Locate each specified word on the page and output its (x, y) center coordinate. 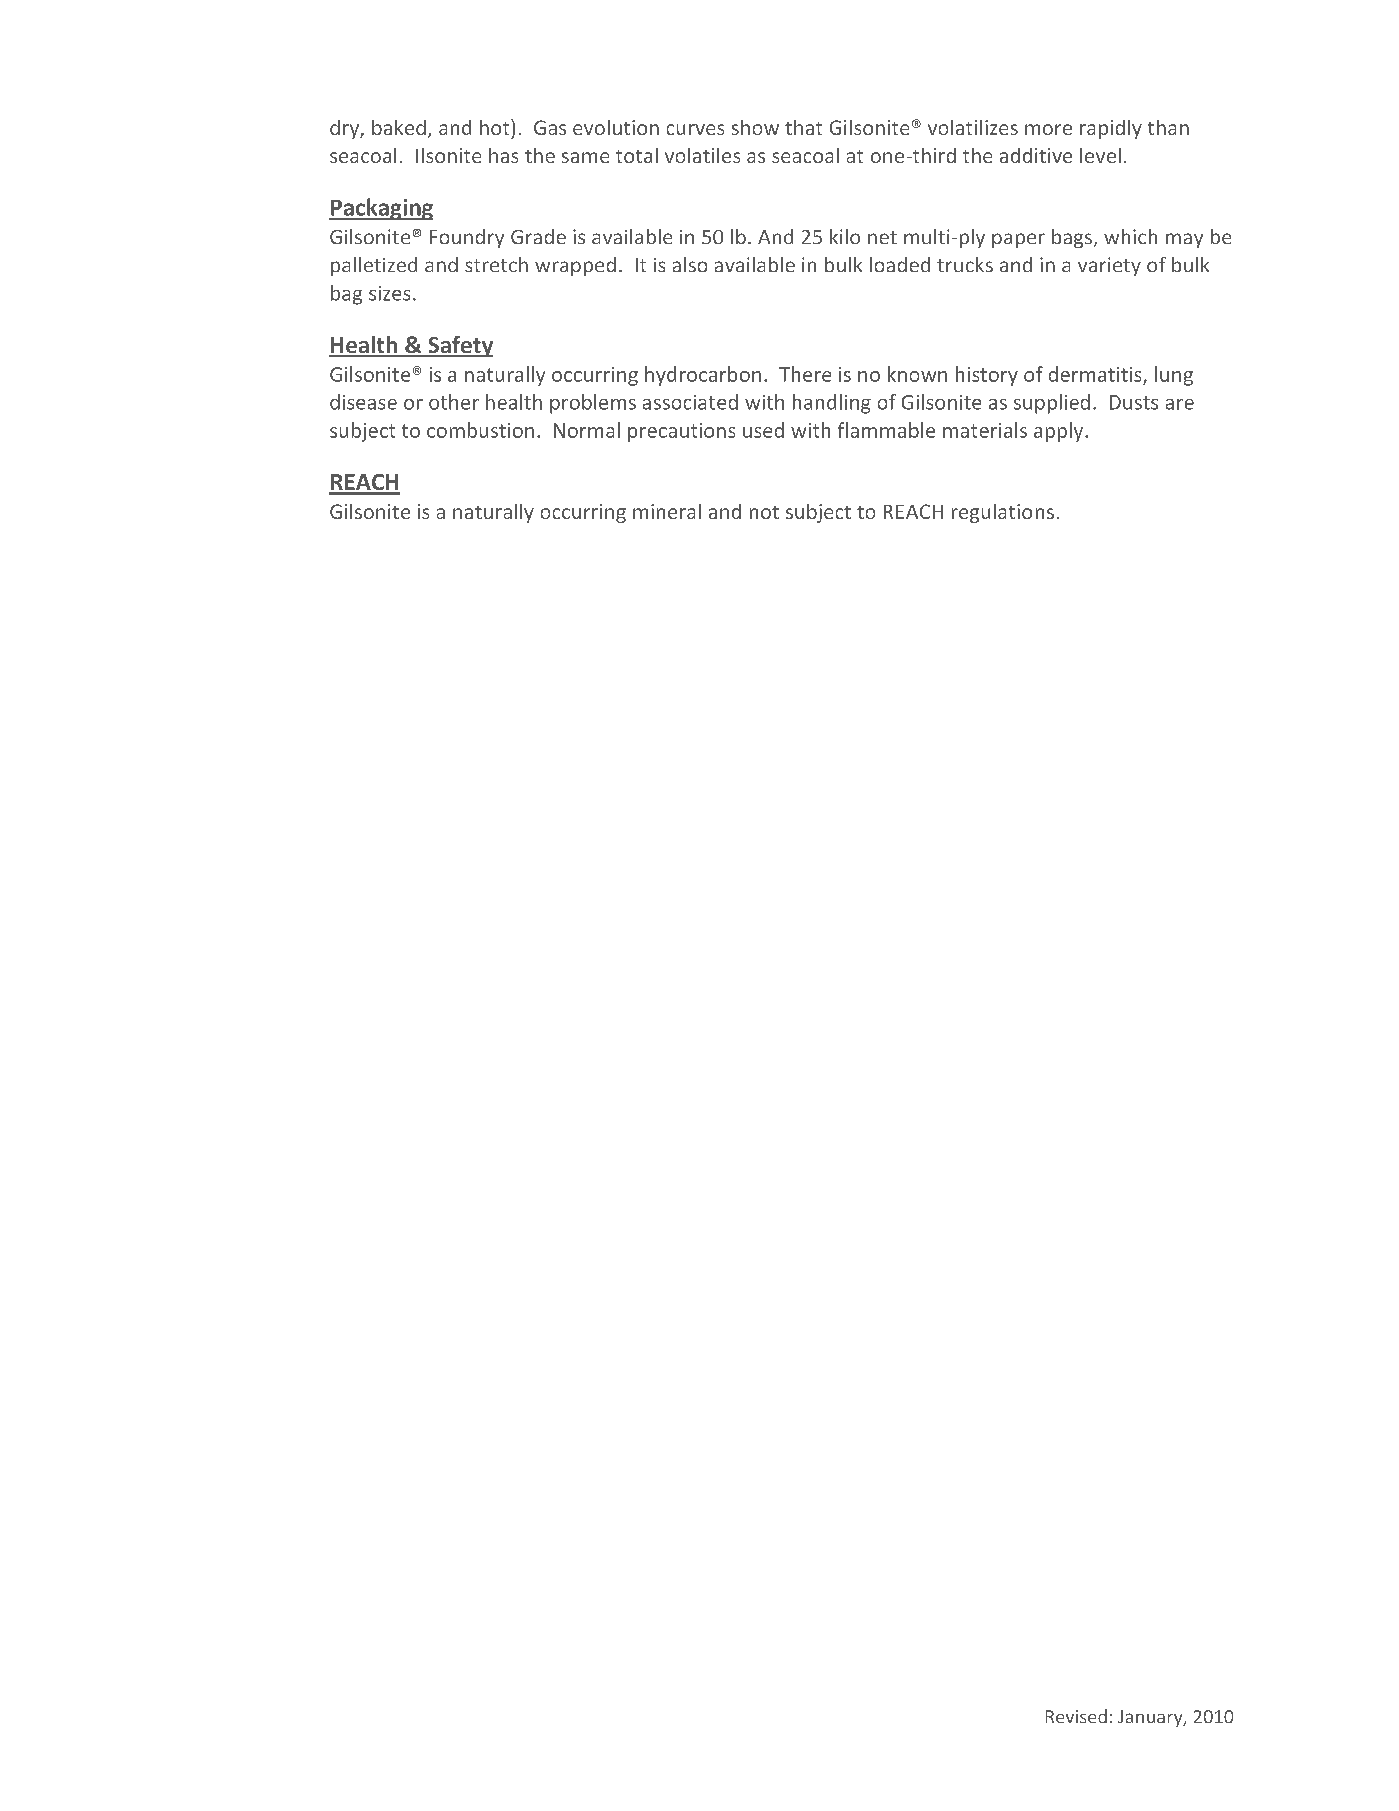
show (755, 127)
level (1100, 155)
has (503, 155)
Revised (1076, 1716)
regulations (1003, 513)
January (1151, 1718)
